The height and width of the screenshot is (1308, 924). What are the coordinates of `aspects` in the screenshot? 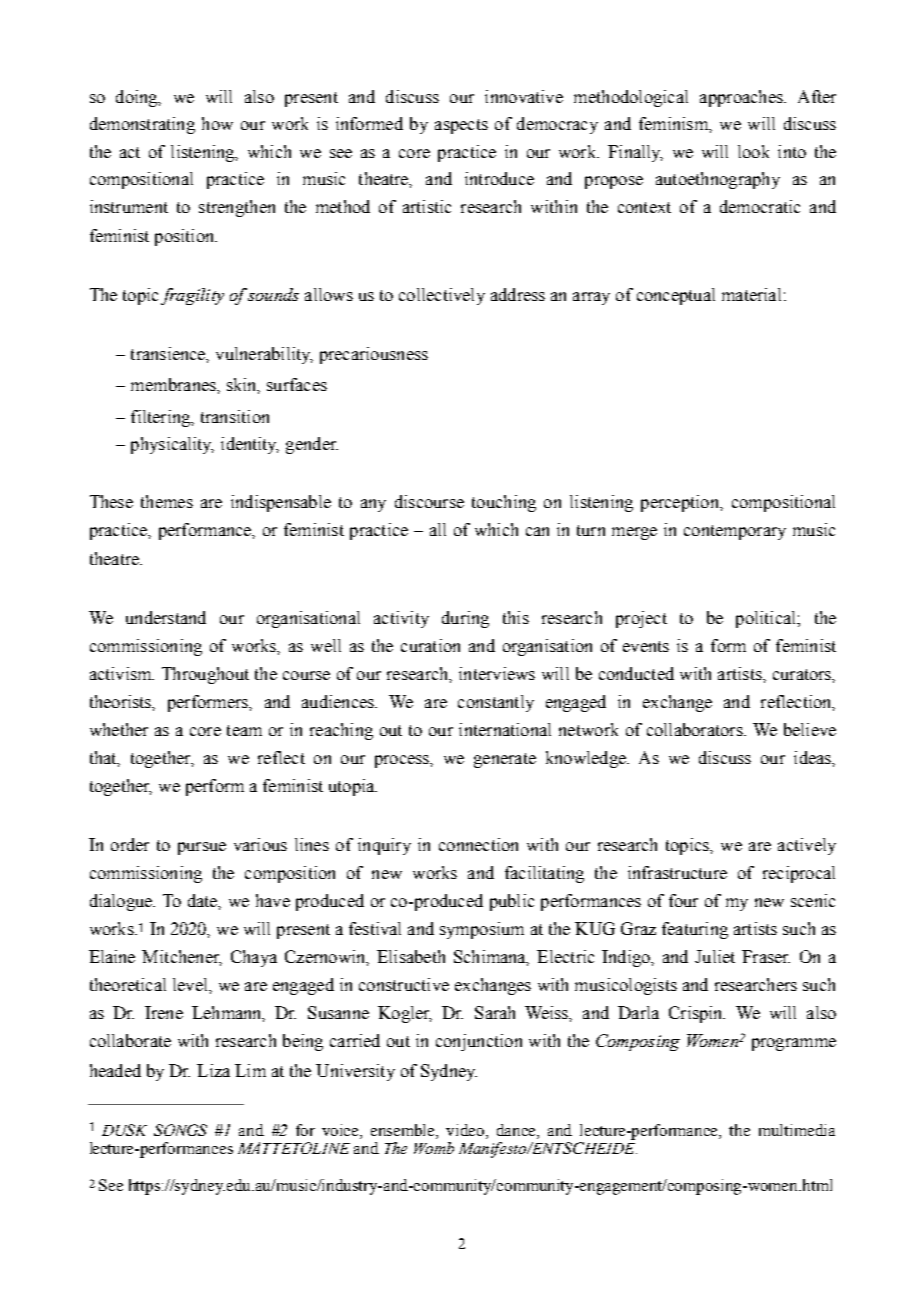 It's located at (461, 126).
